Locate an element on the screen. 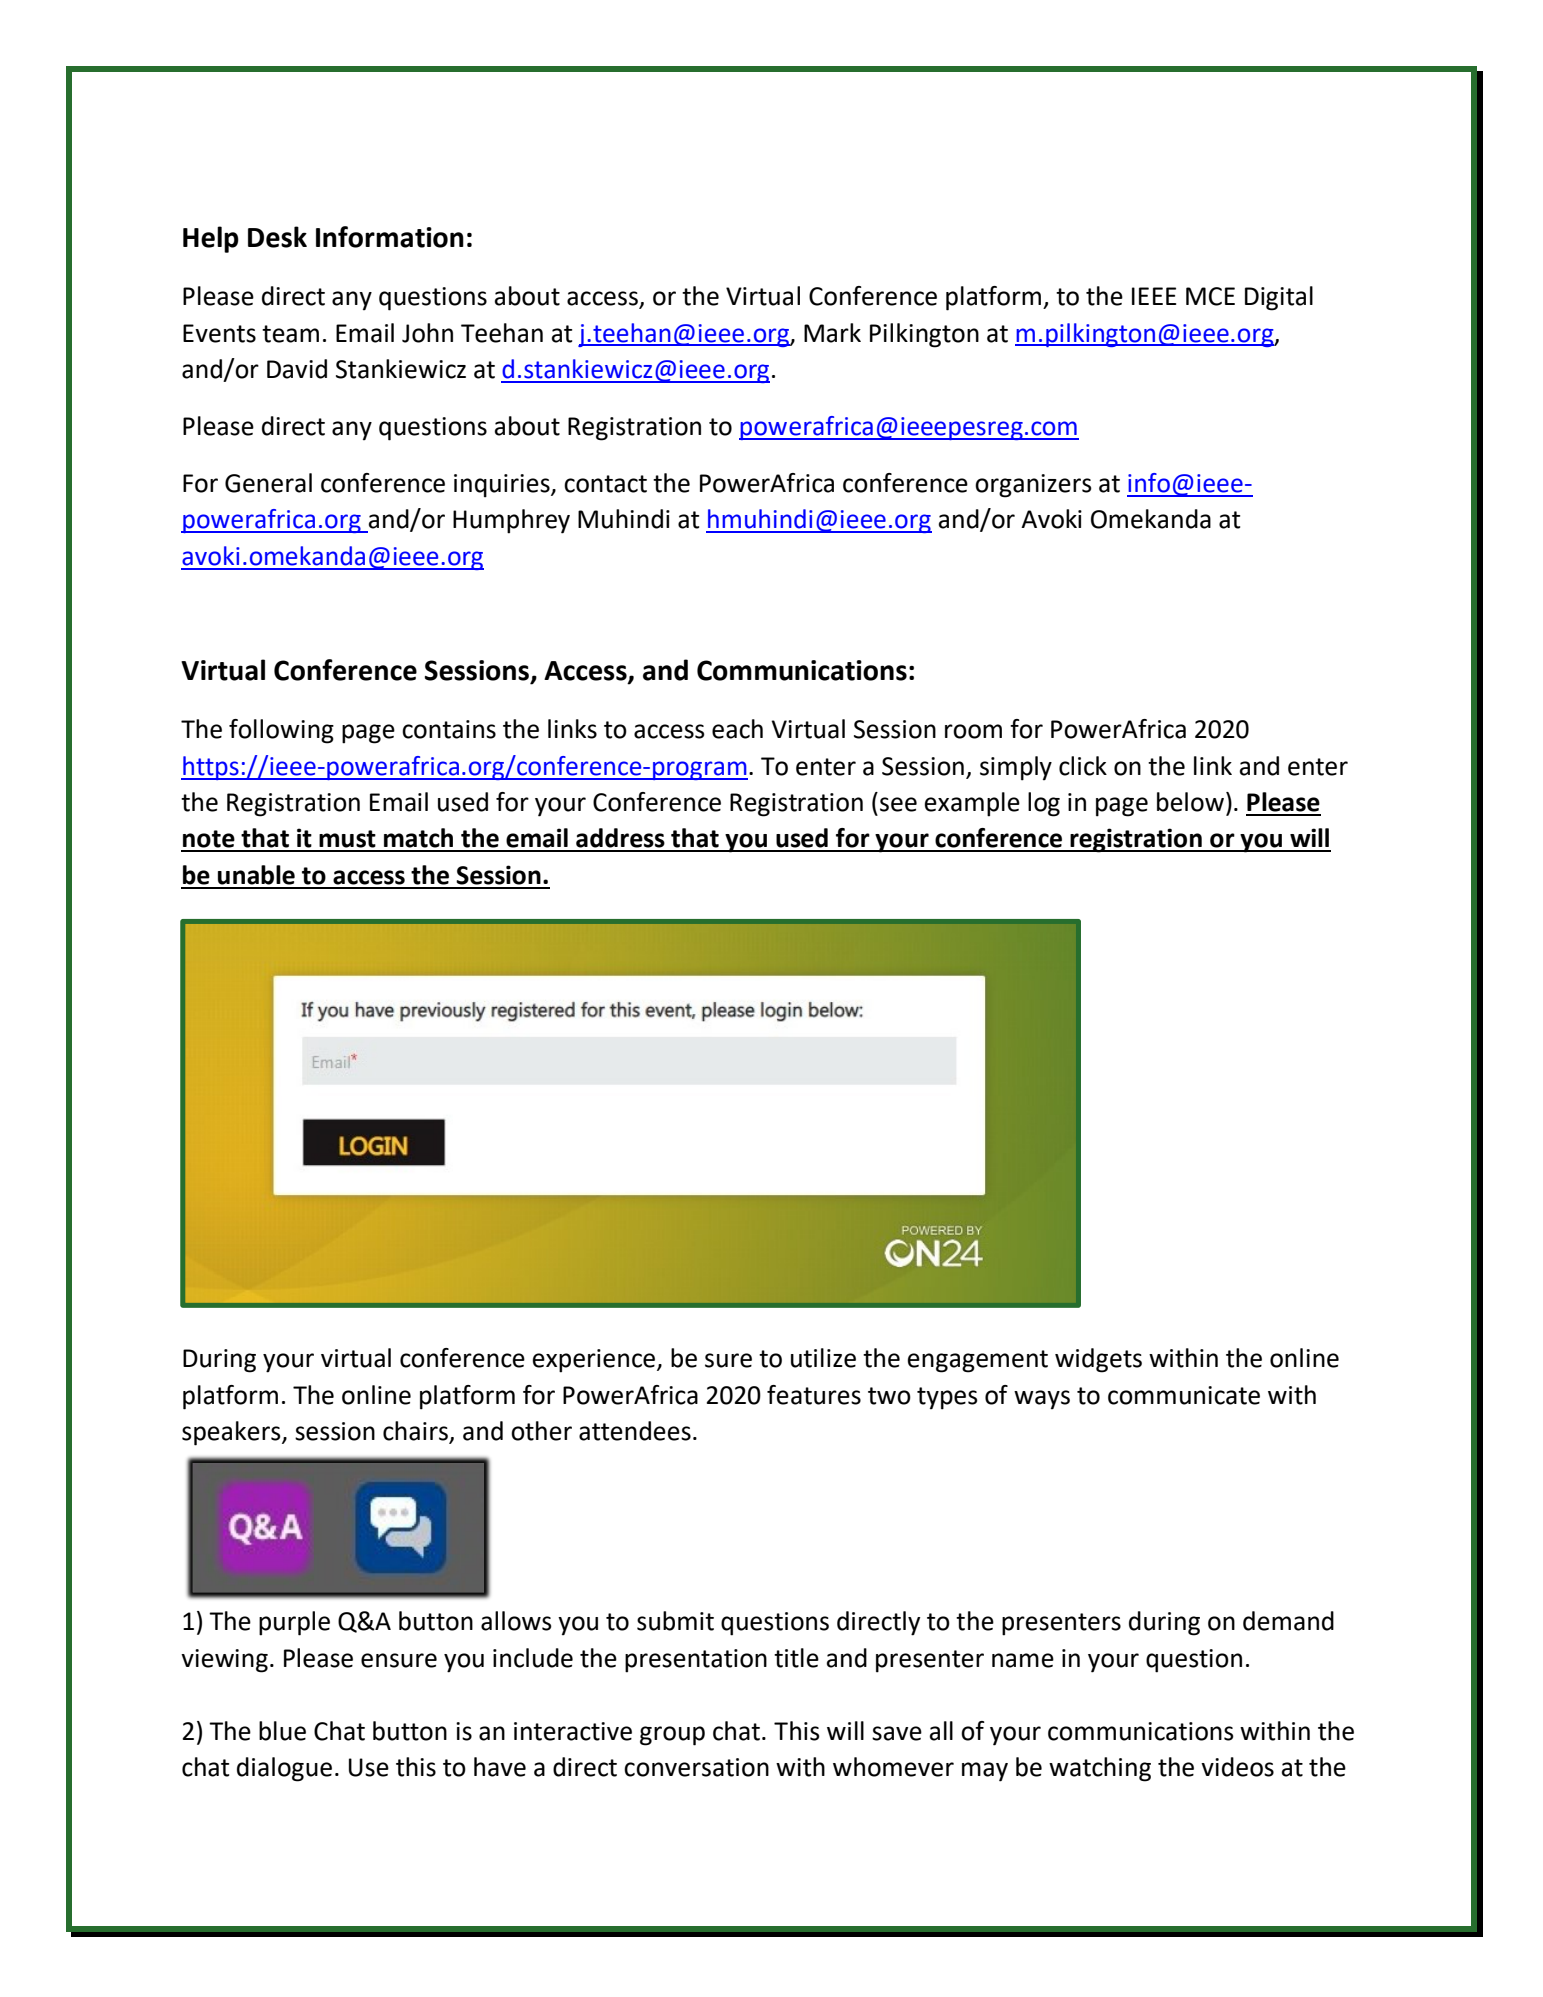 This screenshot has height=1997, width=1543. MCE is located at coordinates (1210, 296).
